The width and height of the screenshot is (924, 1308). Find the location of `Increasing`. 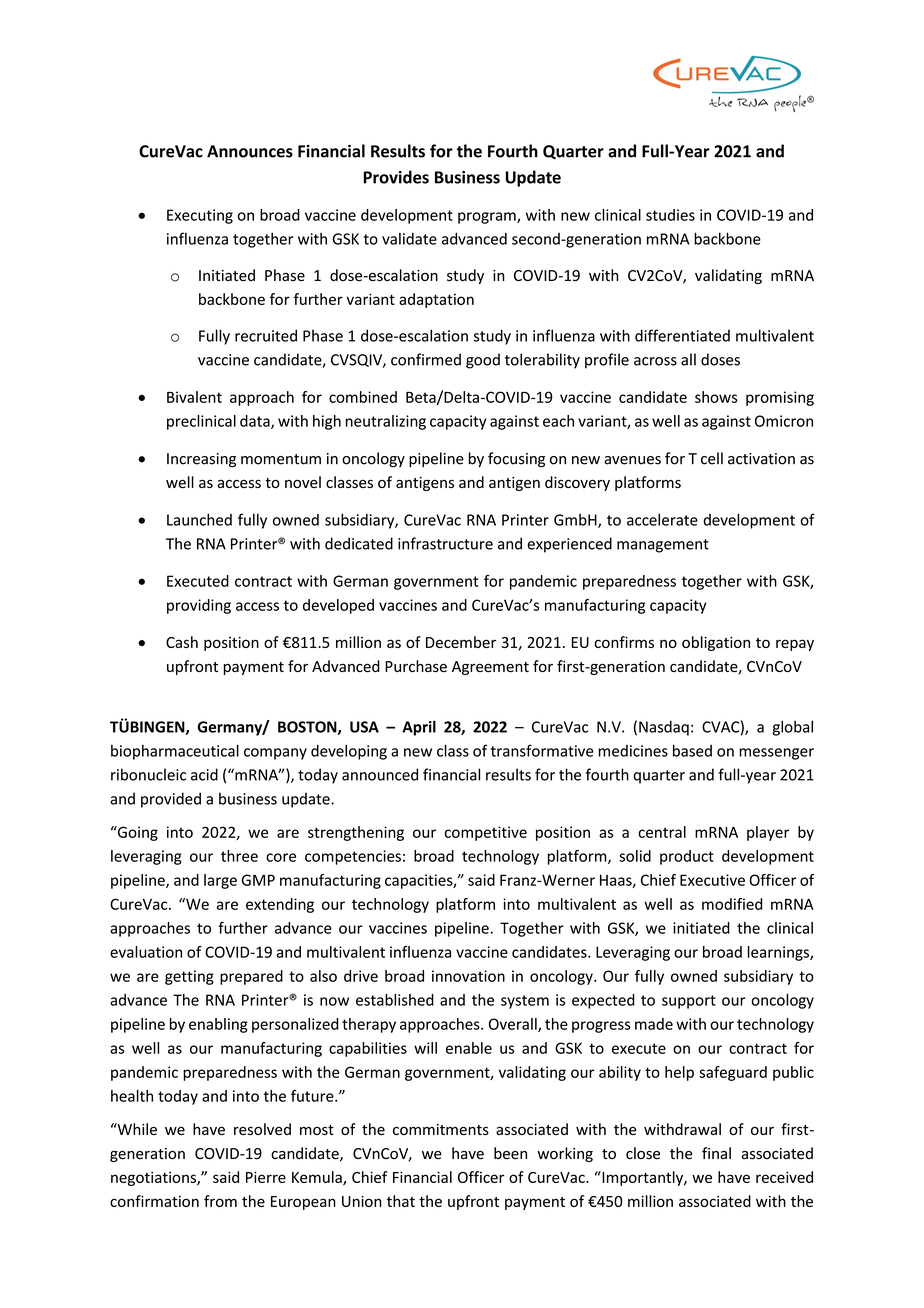

Increasing is located at coordinates (201, 460).
